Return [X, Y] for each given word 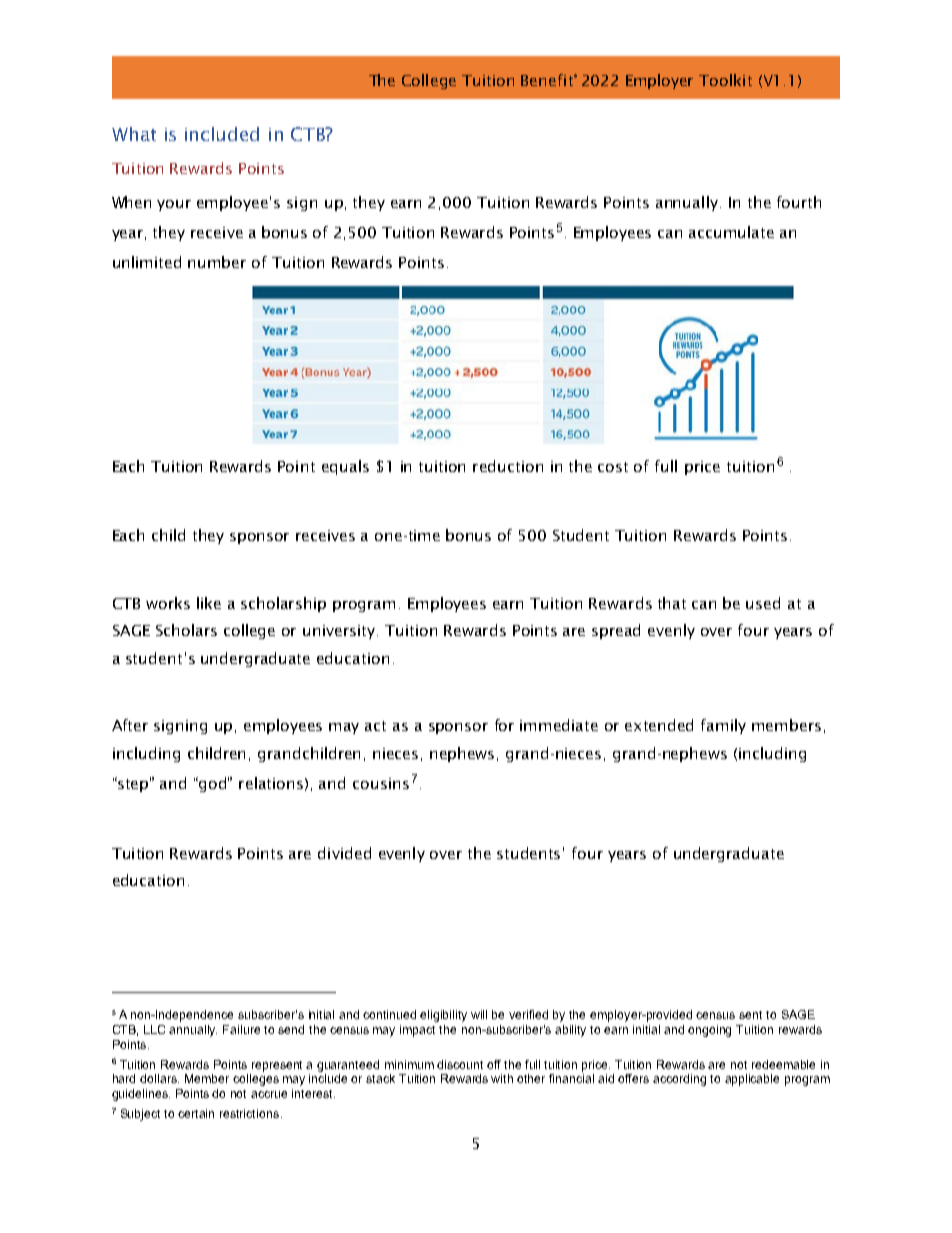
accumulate [731, 232]
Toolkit [725, 80]
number [217, 262]
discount [460, 1064]
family [723, 726]
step [133, 784]
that [672, 603]
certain [196, 1113]
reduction [508, 466]
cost [613, 467]
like [209, 603]
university [340, 632]
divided [344, 853]
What [134, 134]
